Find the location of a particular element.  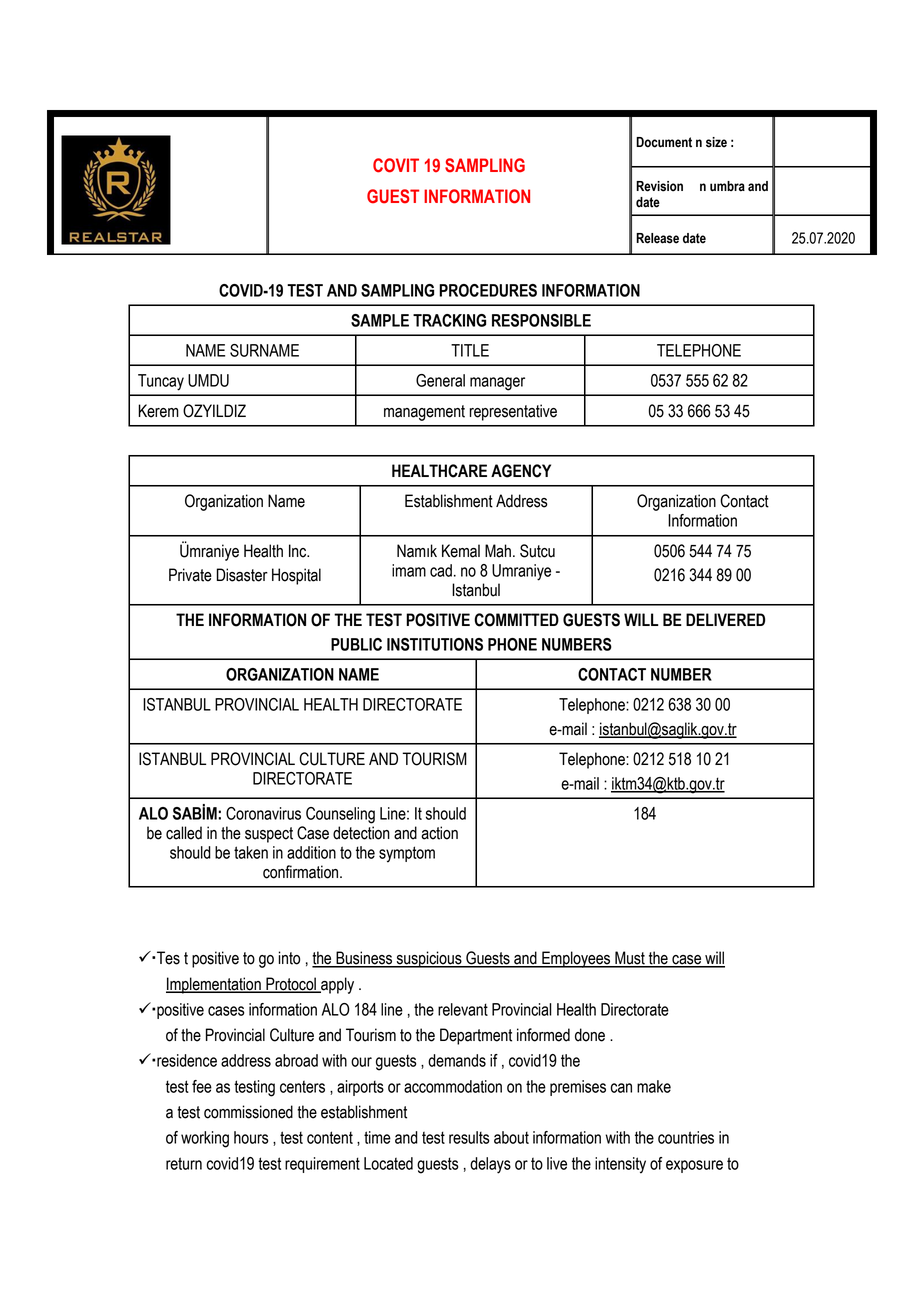

management is located at coordinates (424, 413).
